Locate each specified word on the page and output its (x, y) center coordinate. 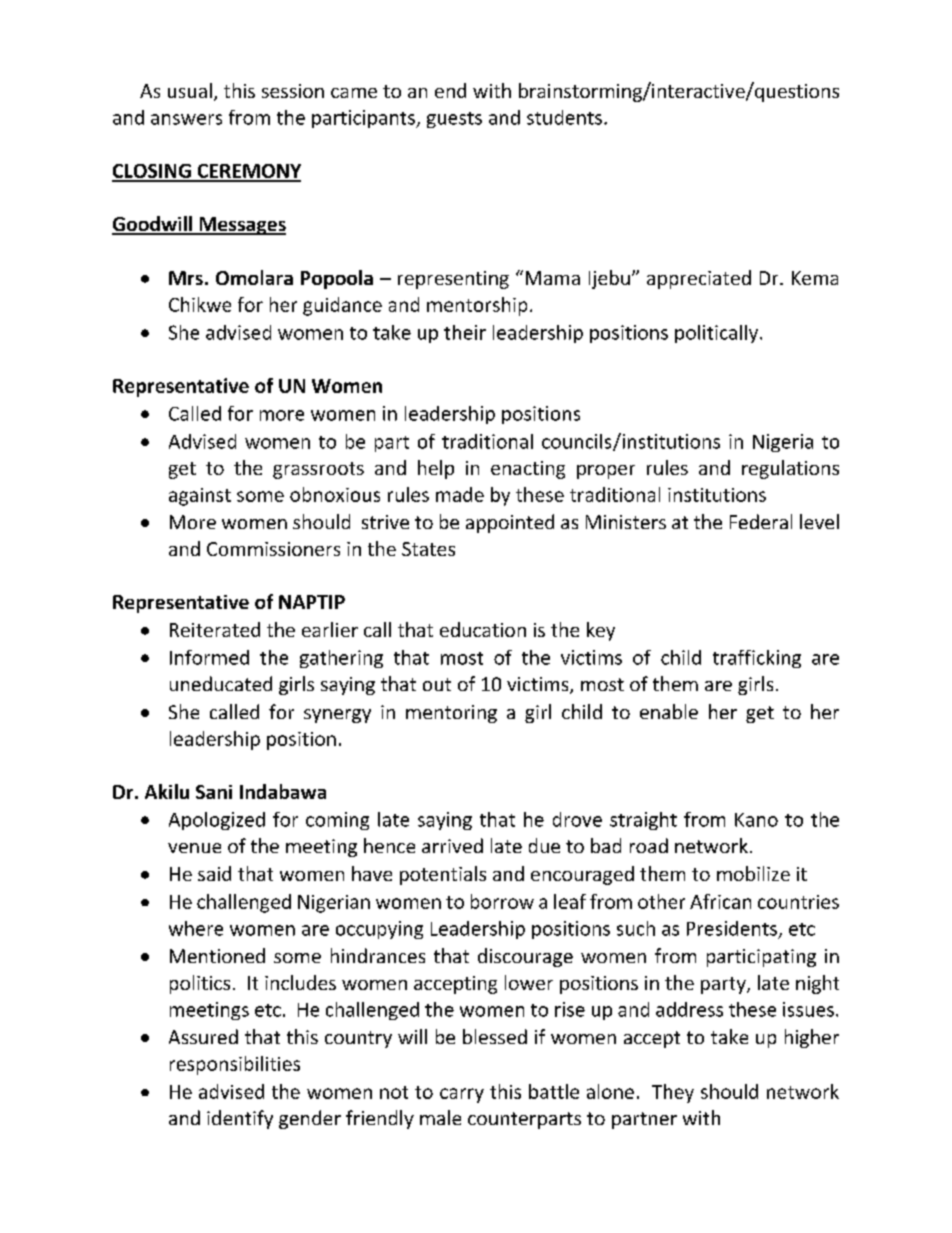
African (720, 901)
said (214, 873)
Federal (761, 521)
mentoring (451, 714)
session (293, 91)
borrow (502, 901)
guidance (342, 306)
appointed (510, 523)
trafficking (757, 659)
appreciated (699, 279)
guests (454, 120)
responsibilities (235, 1065)
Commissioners (273, 549)
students (564, 117)
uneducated (221, 683)
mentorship (477, 306)
